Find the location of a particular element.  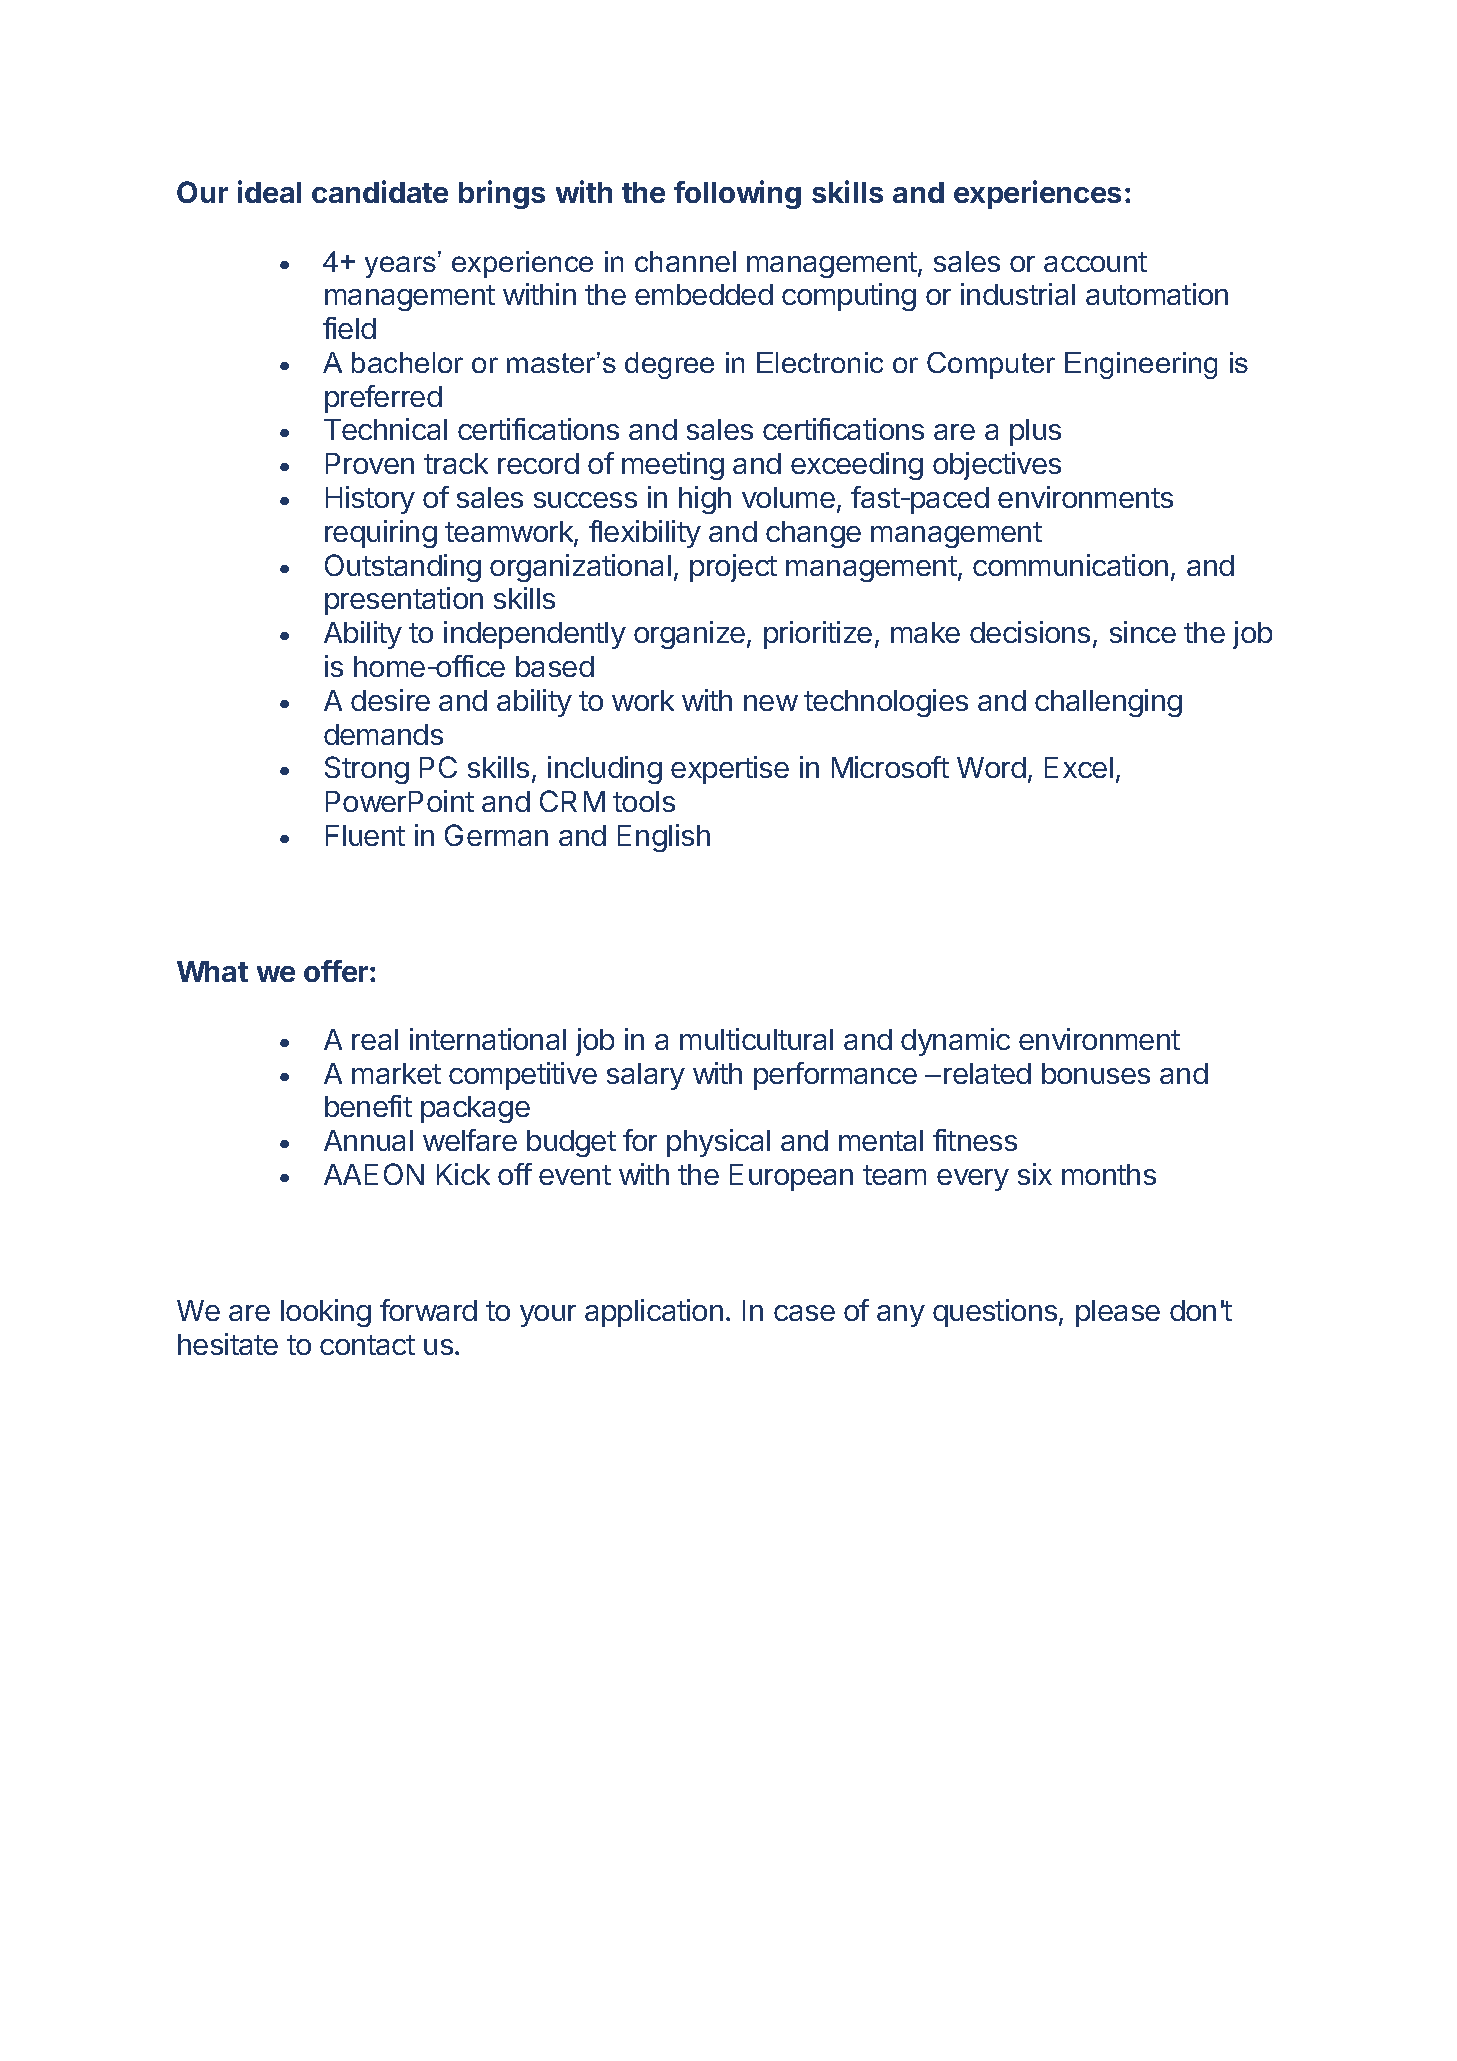

candidate is located at coordinates (380, 191).
